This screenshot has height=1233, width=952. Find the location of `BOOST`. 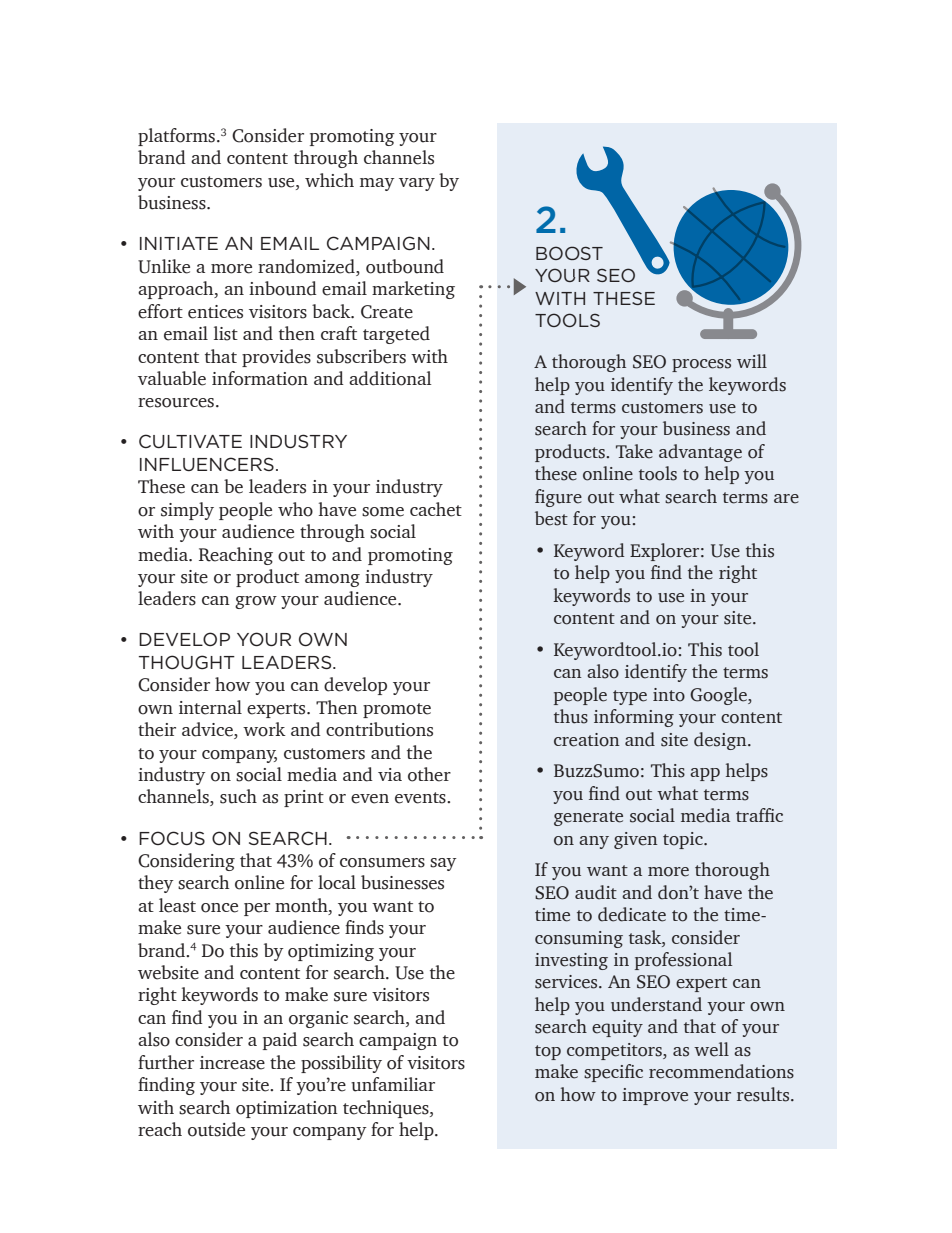

BOOST is located at coordinates (569, 253).
